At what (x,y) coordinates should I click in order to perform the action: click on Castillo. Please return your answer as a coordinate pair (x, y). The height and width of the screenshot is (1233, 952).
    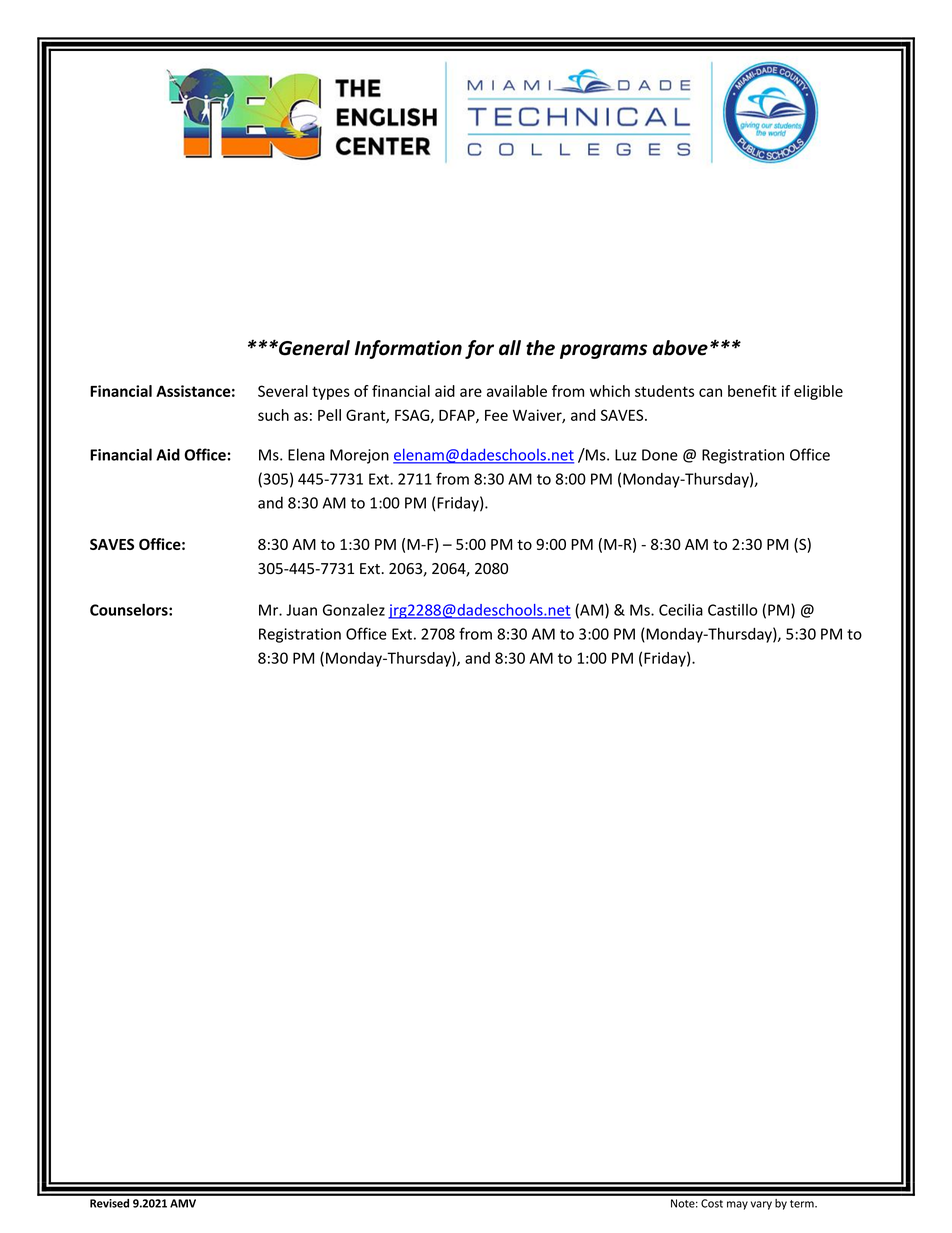
    Looking at the image, I should click on (733, 610).
